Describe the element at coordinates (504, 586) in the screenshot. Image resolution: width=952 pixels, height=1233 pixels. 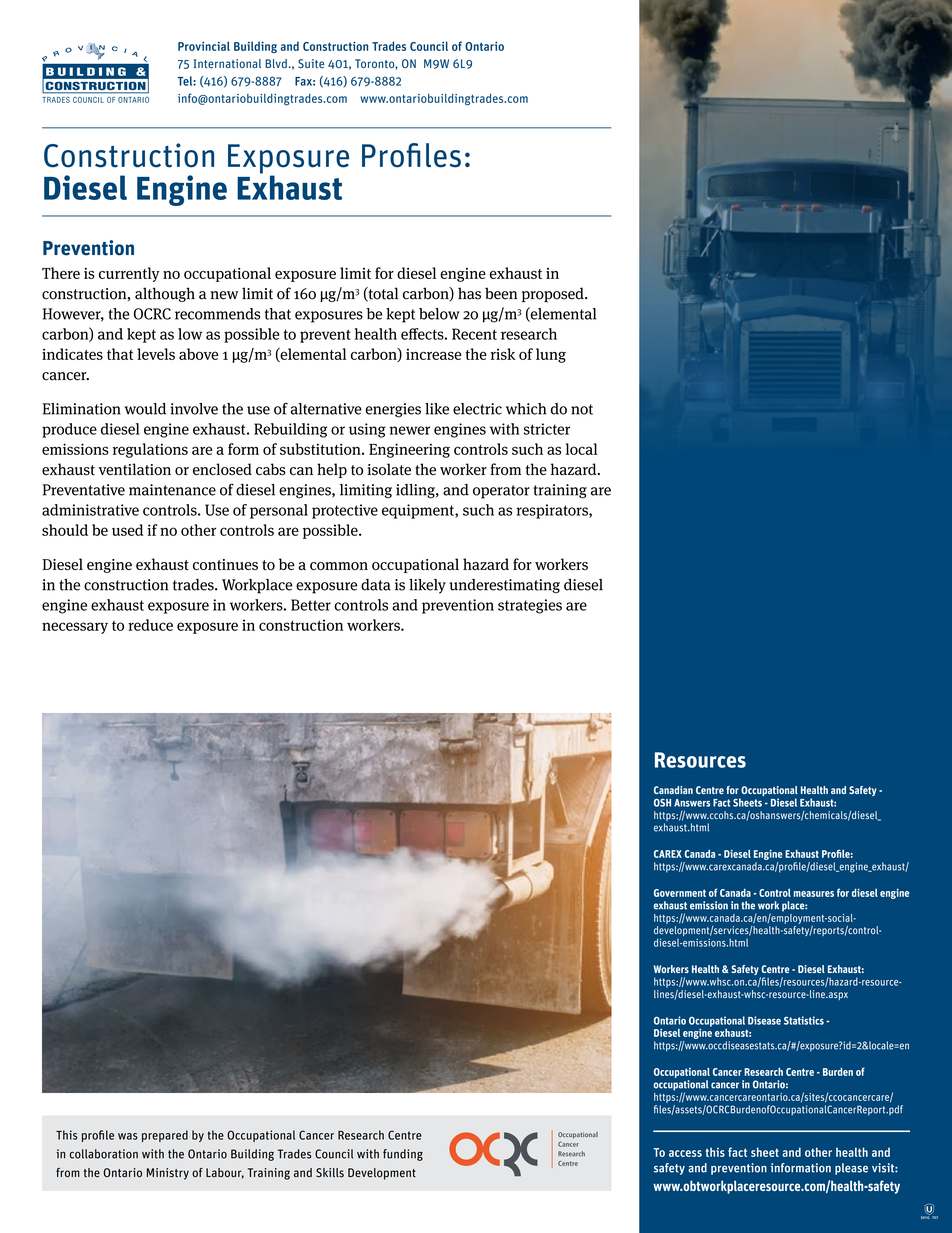
I see `underestimating` at that location.
